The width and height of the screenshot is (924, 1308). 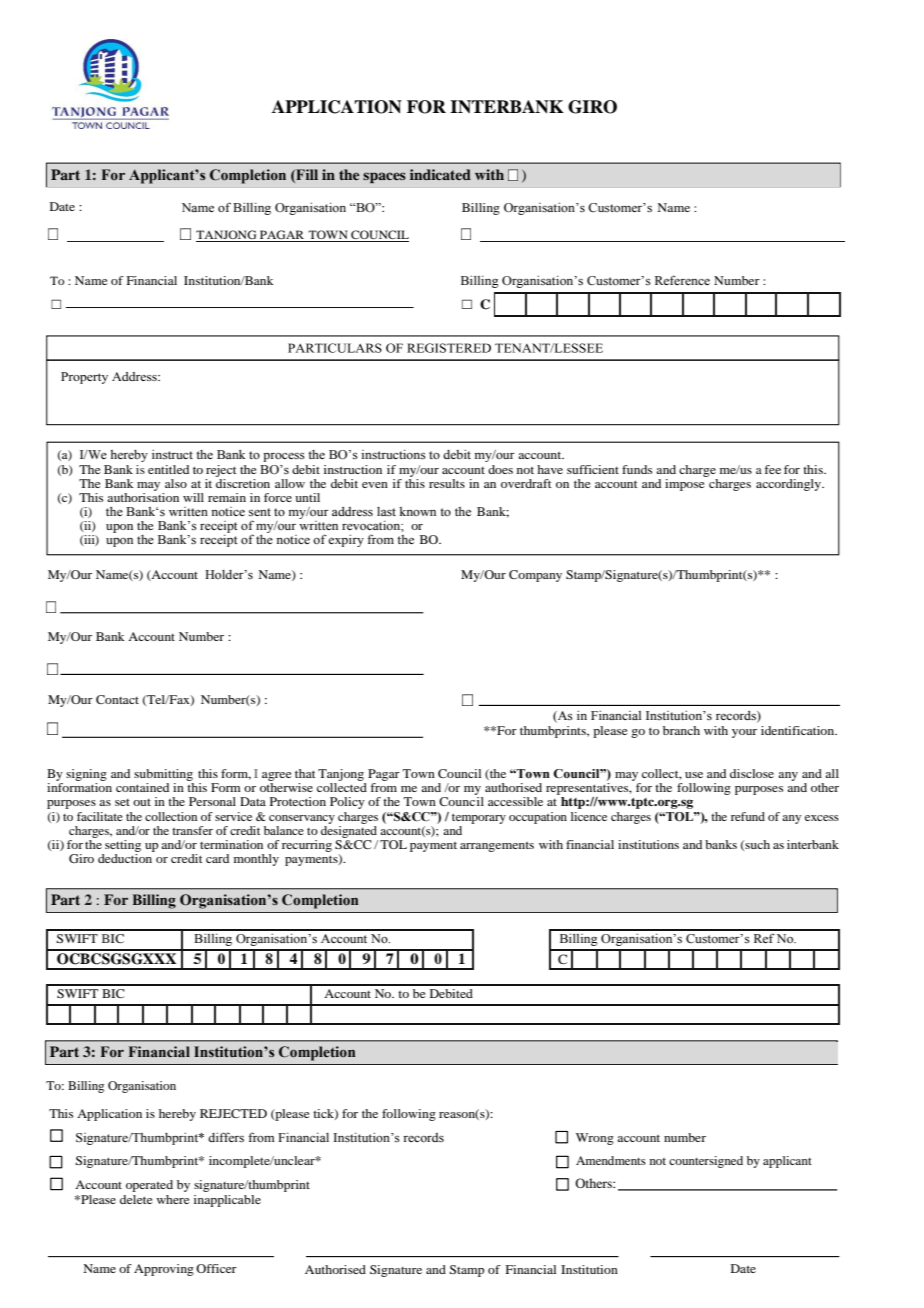 I want to click on temporary, so click(x=479, y=818).
